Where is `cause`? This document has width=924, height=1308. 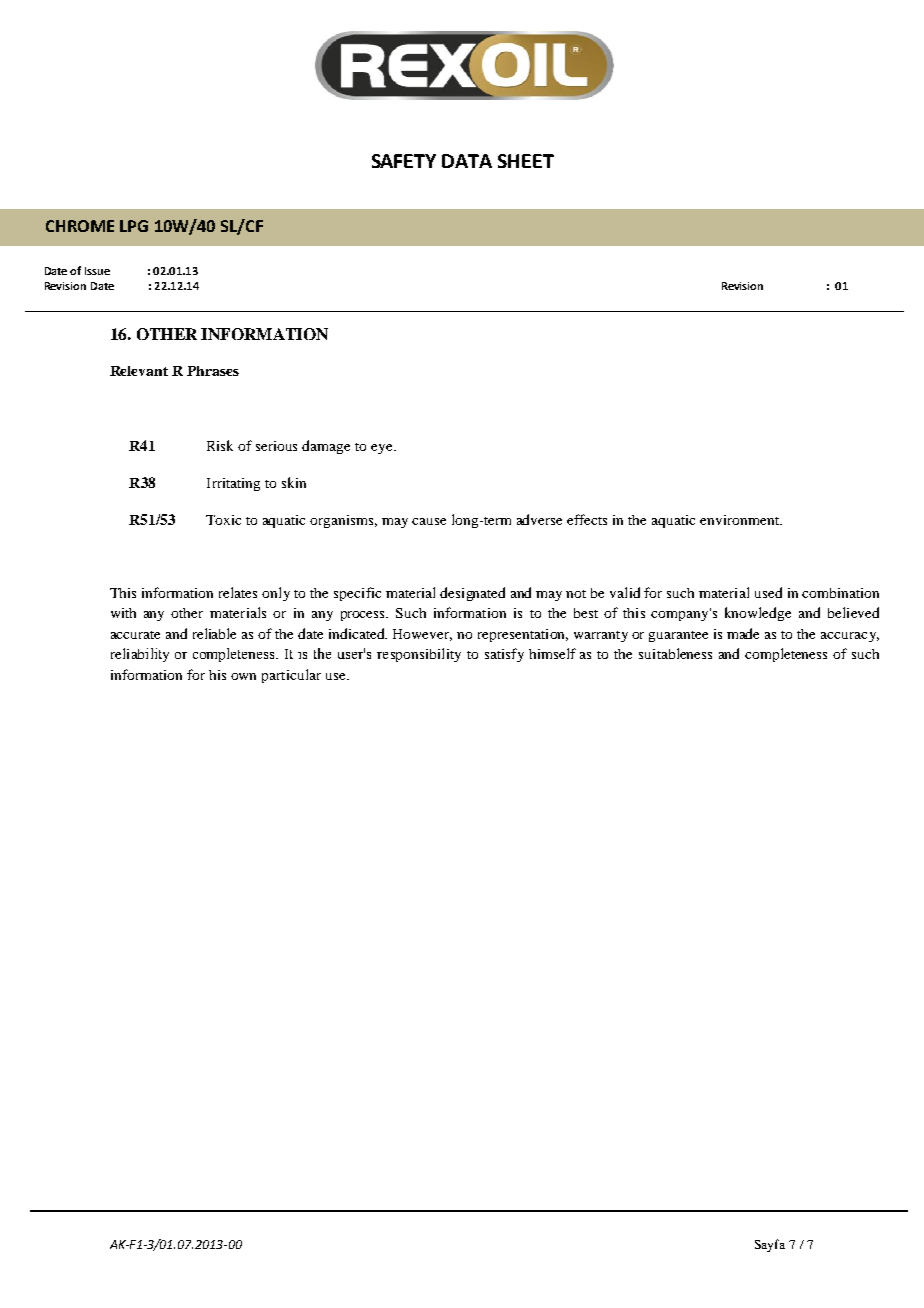 cause is located at coordinates (429, 521).
